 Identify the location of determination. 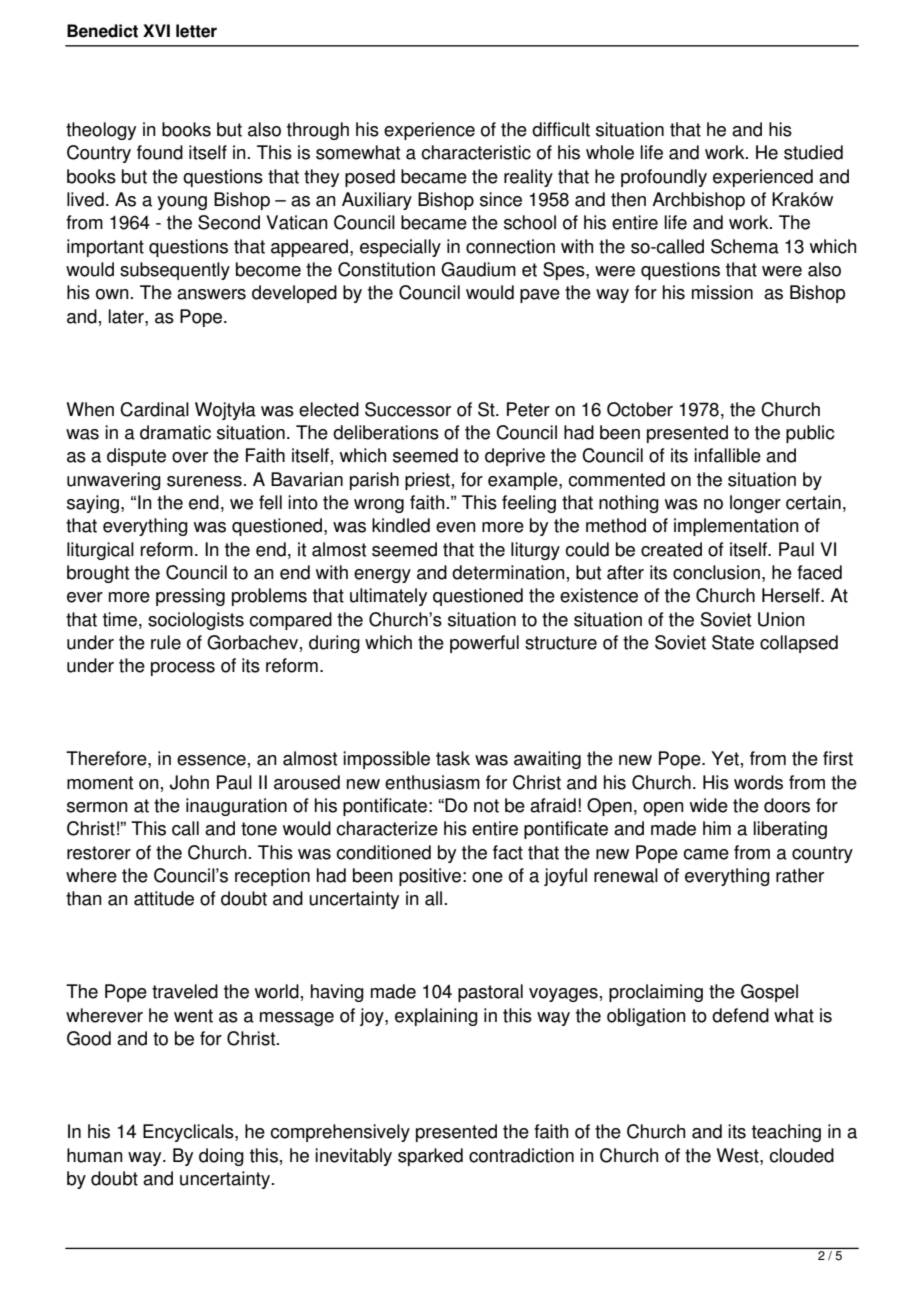
(508, 572).
